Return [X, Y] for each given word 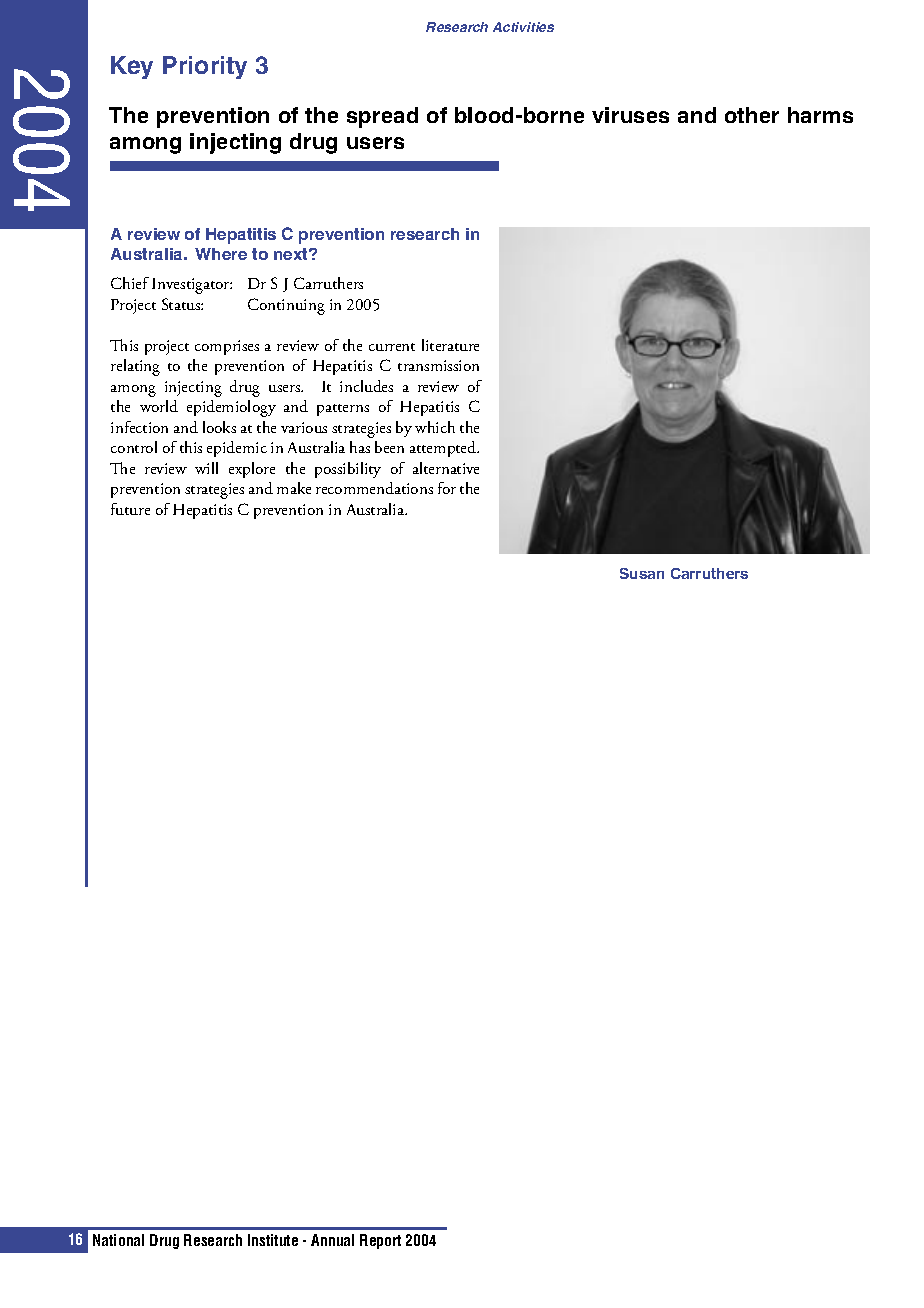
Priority [205, 67]
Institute [273, 1240]
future [130, 509]
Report [380, 1241]
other [752, 115]
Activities [523, 27]
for [447, 488]
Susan [642, 573]
